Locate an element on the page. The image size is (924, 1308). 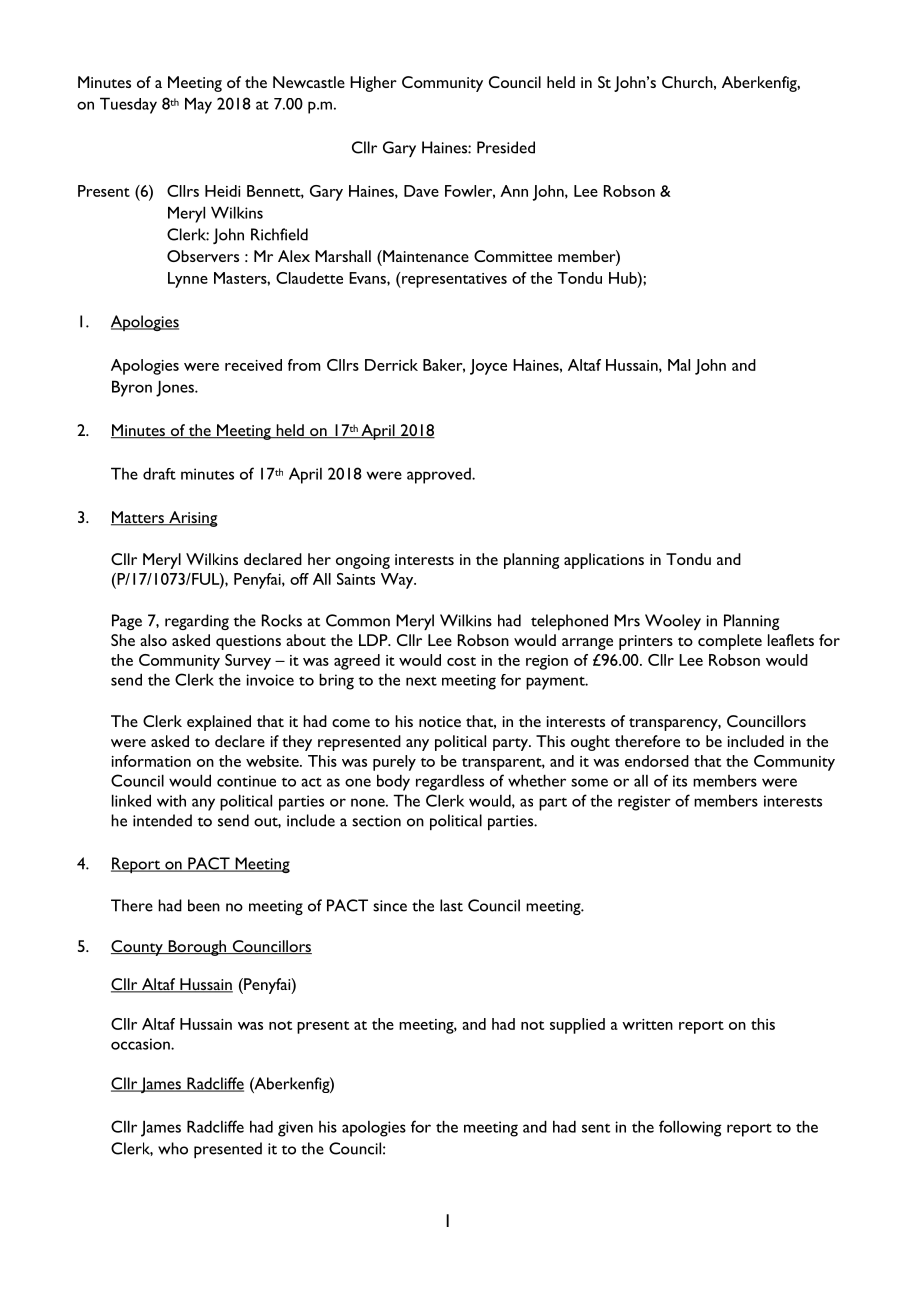
following is located at coordinates (690, 1128).
